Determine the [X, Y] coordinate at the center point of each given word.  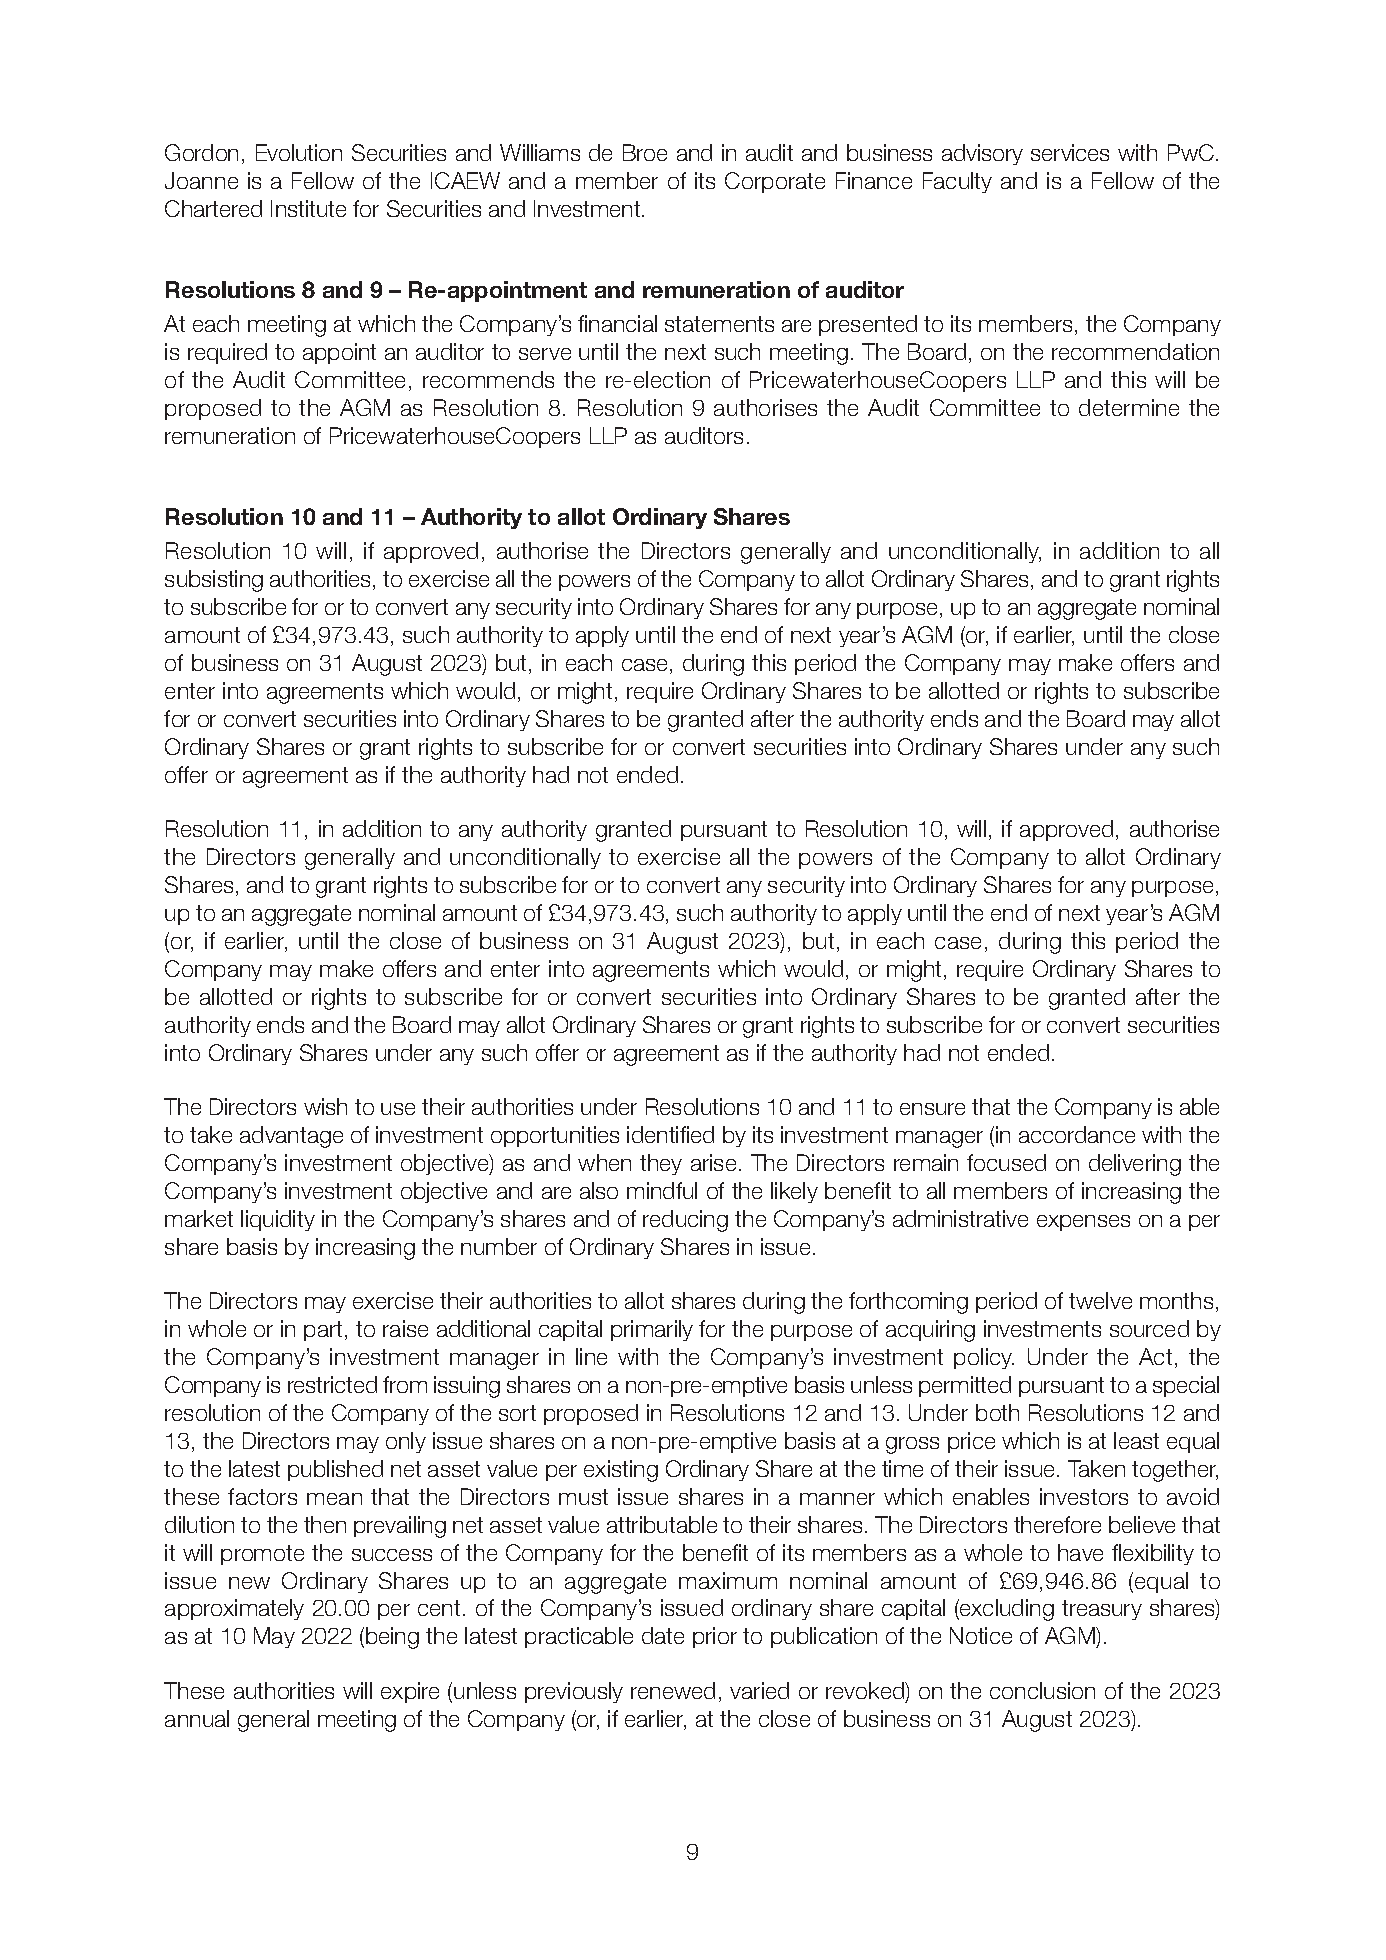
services [1070, 152]
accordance [1077, 1134]
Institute [308, 208]
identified [670, 1134]
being [392, 1638]
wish [325, 1106]
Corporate [775, 182]
